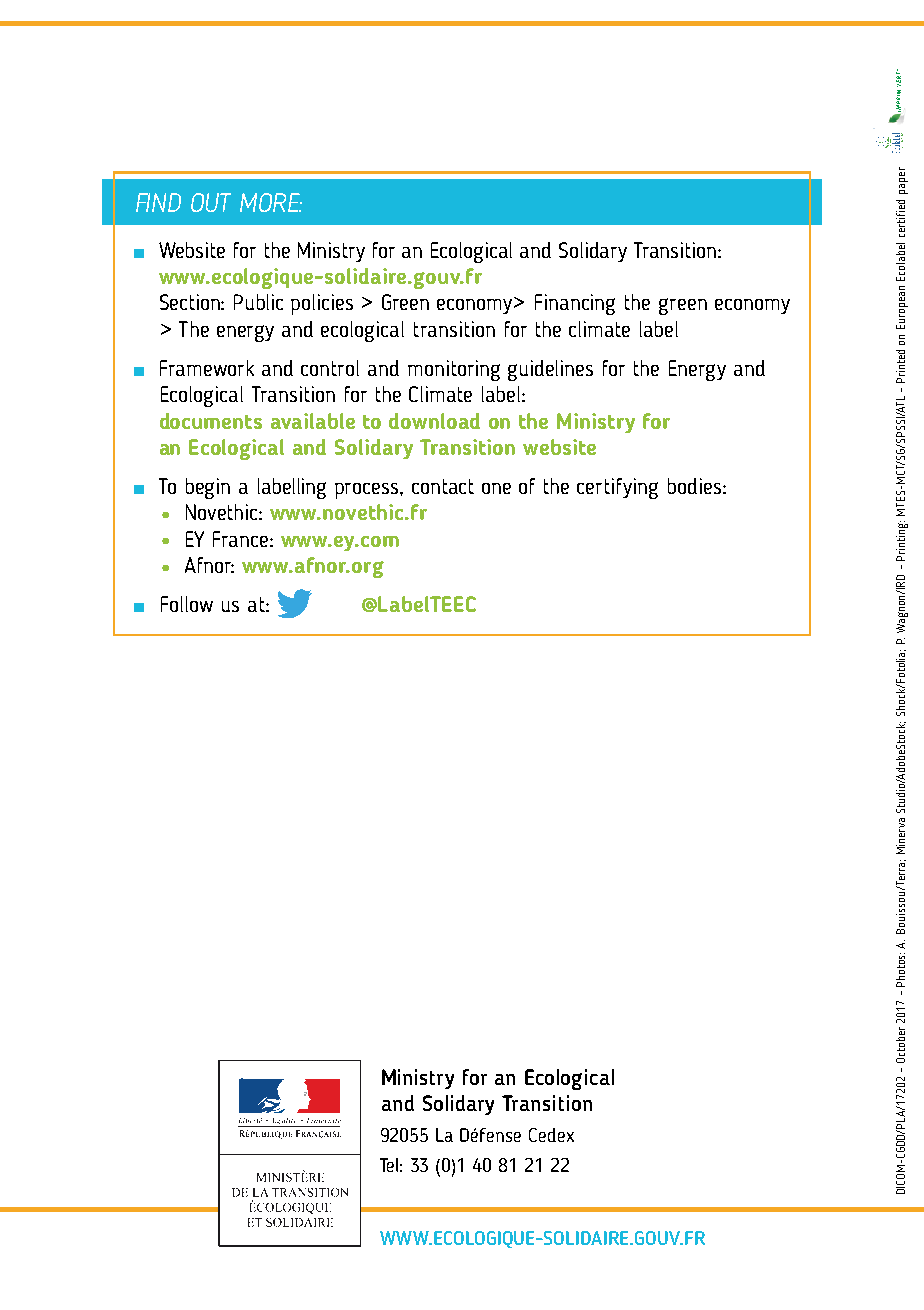 This document has width=924, height=1310. I want to click on certifying, so click(617, 488).
